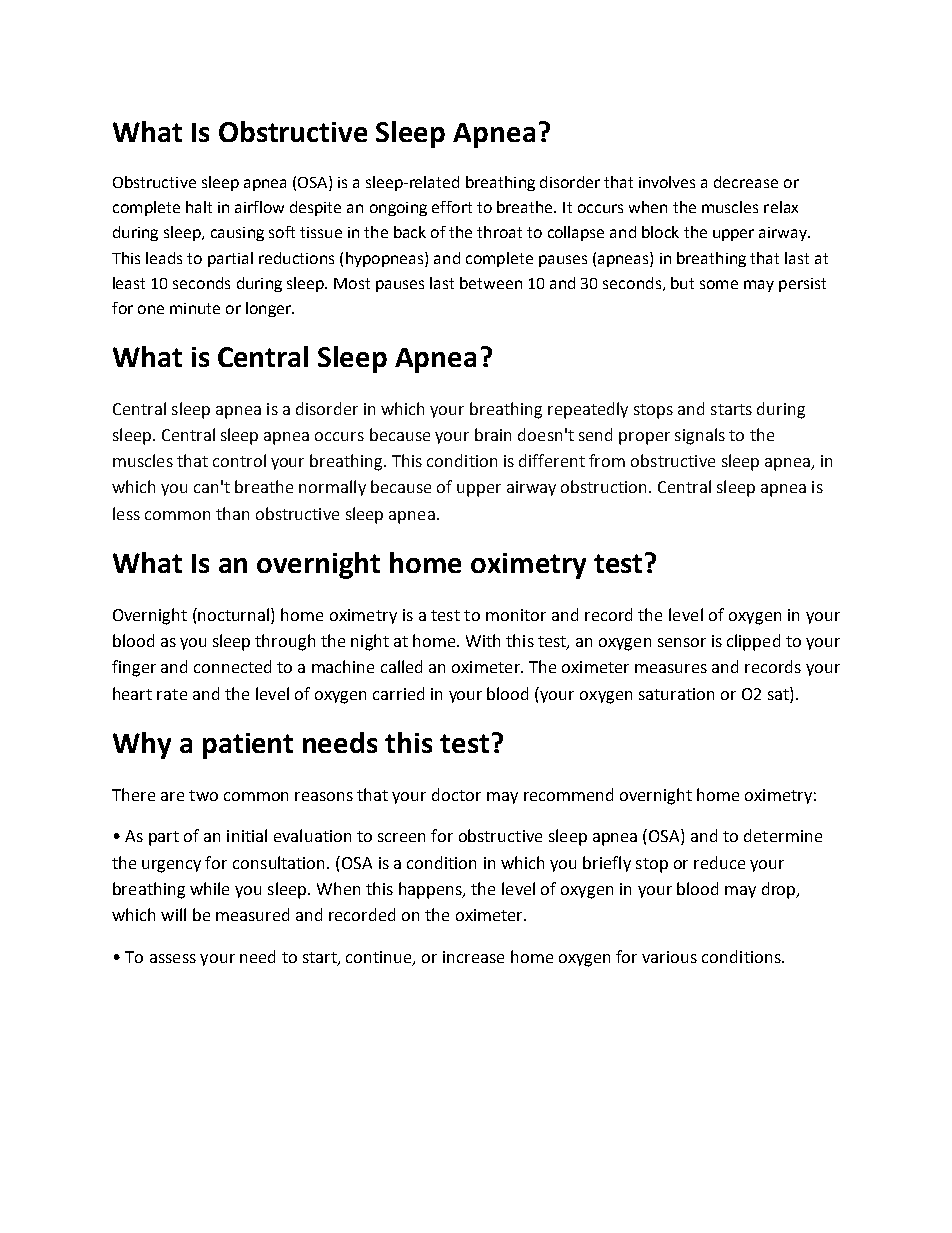 The width and height of the document is (952, 1233). Describe the element at coordinates (452, 207) in the document. I see `effort` at that location.
